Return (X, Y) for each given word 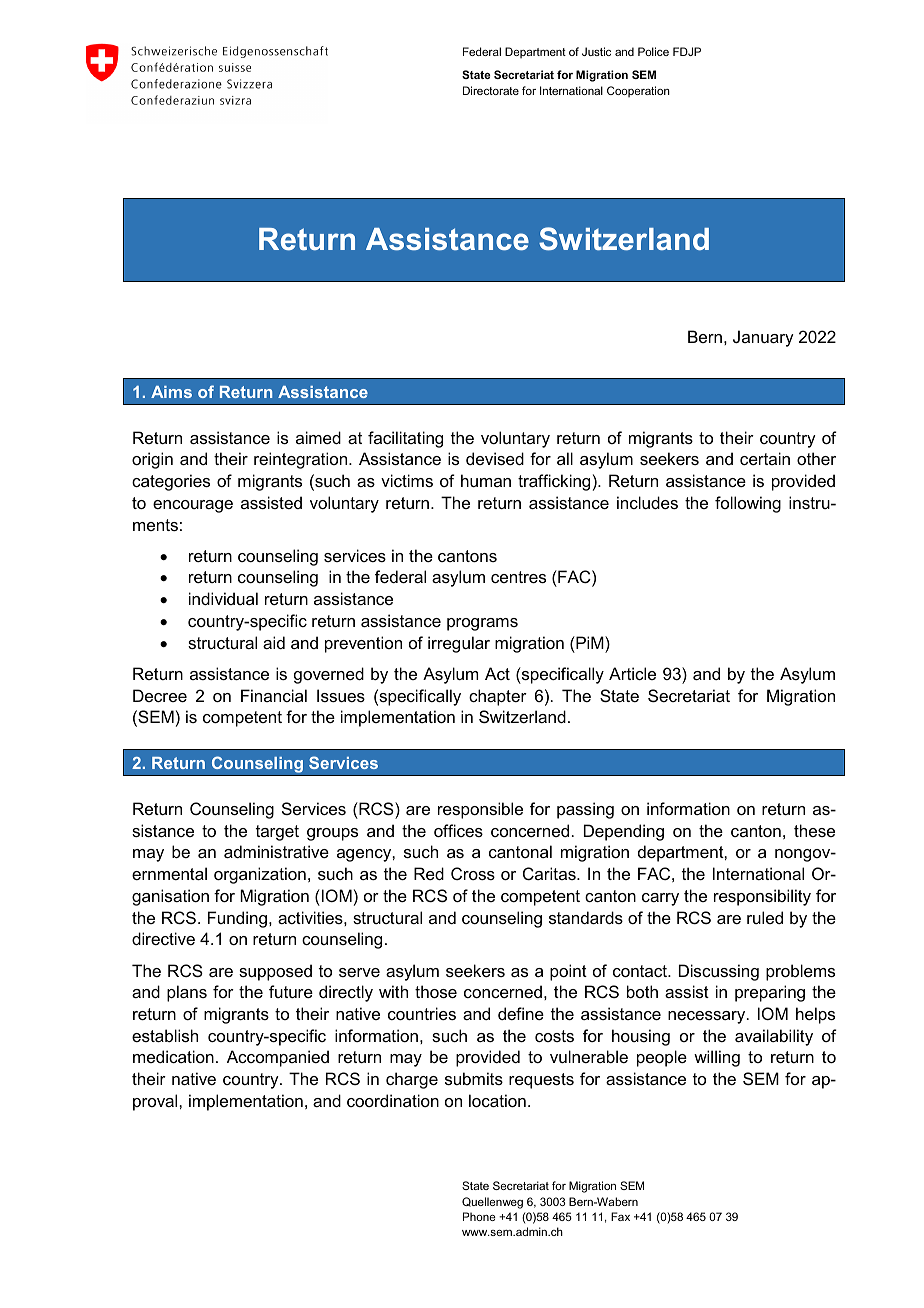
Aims (171, 392)
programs (482, 624)
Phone (479, 1216)
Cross (473, 873)
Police (653, 51)
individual (223, 598)
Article (632, 673)
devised (495, 458)
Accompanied (278, 1058)
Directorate (491, 90)
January (763, 338)
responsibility (762, 897)
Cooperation (638, 91)
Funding (239, 919)
